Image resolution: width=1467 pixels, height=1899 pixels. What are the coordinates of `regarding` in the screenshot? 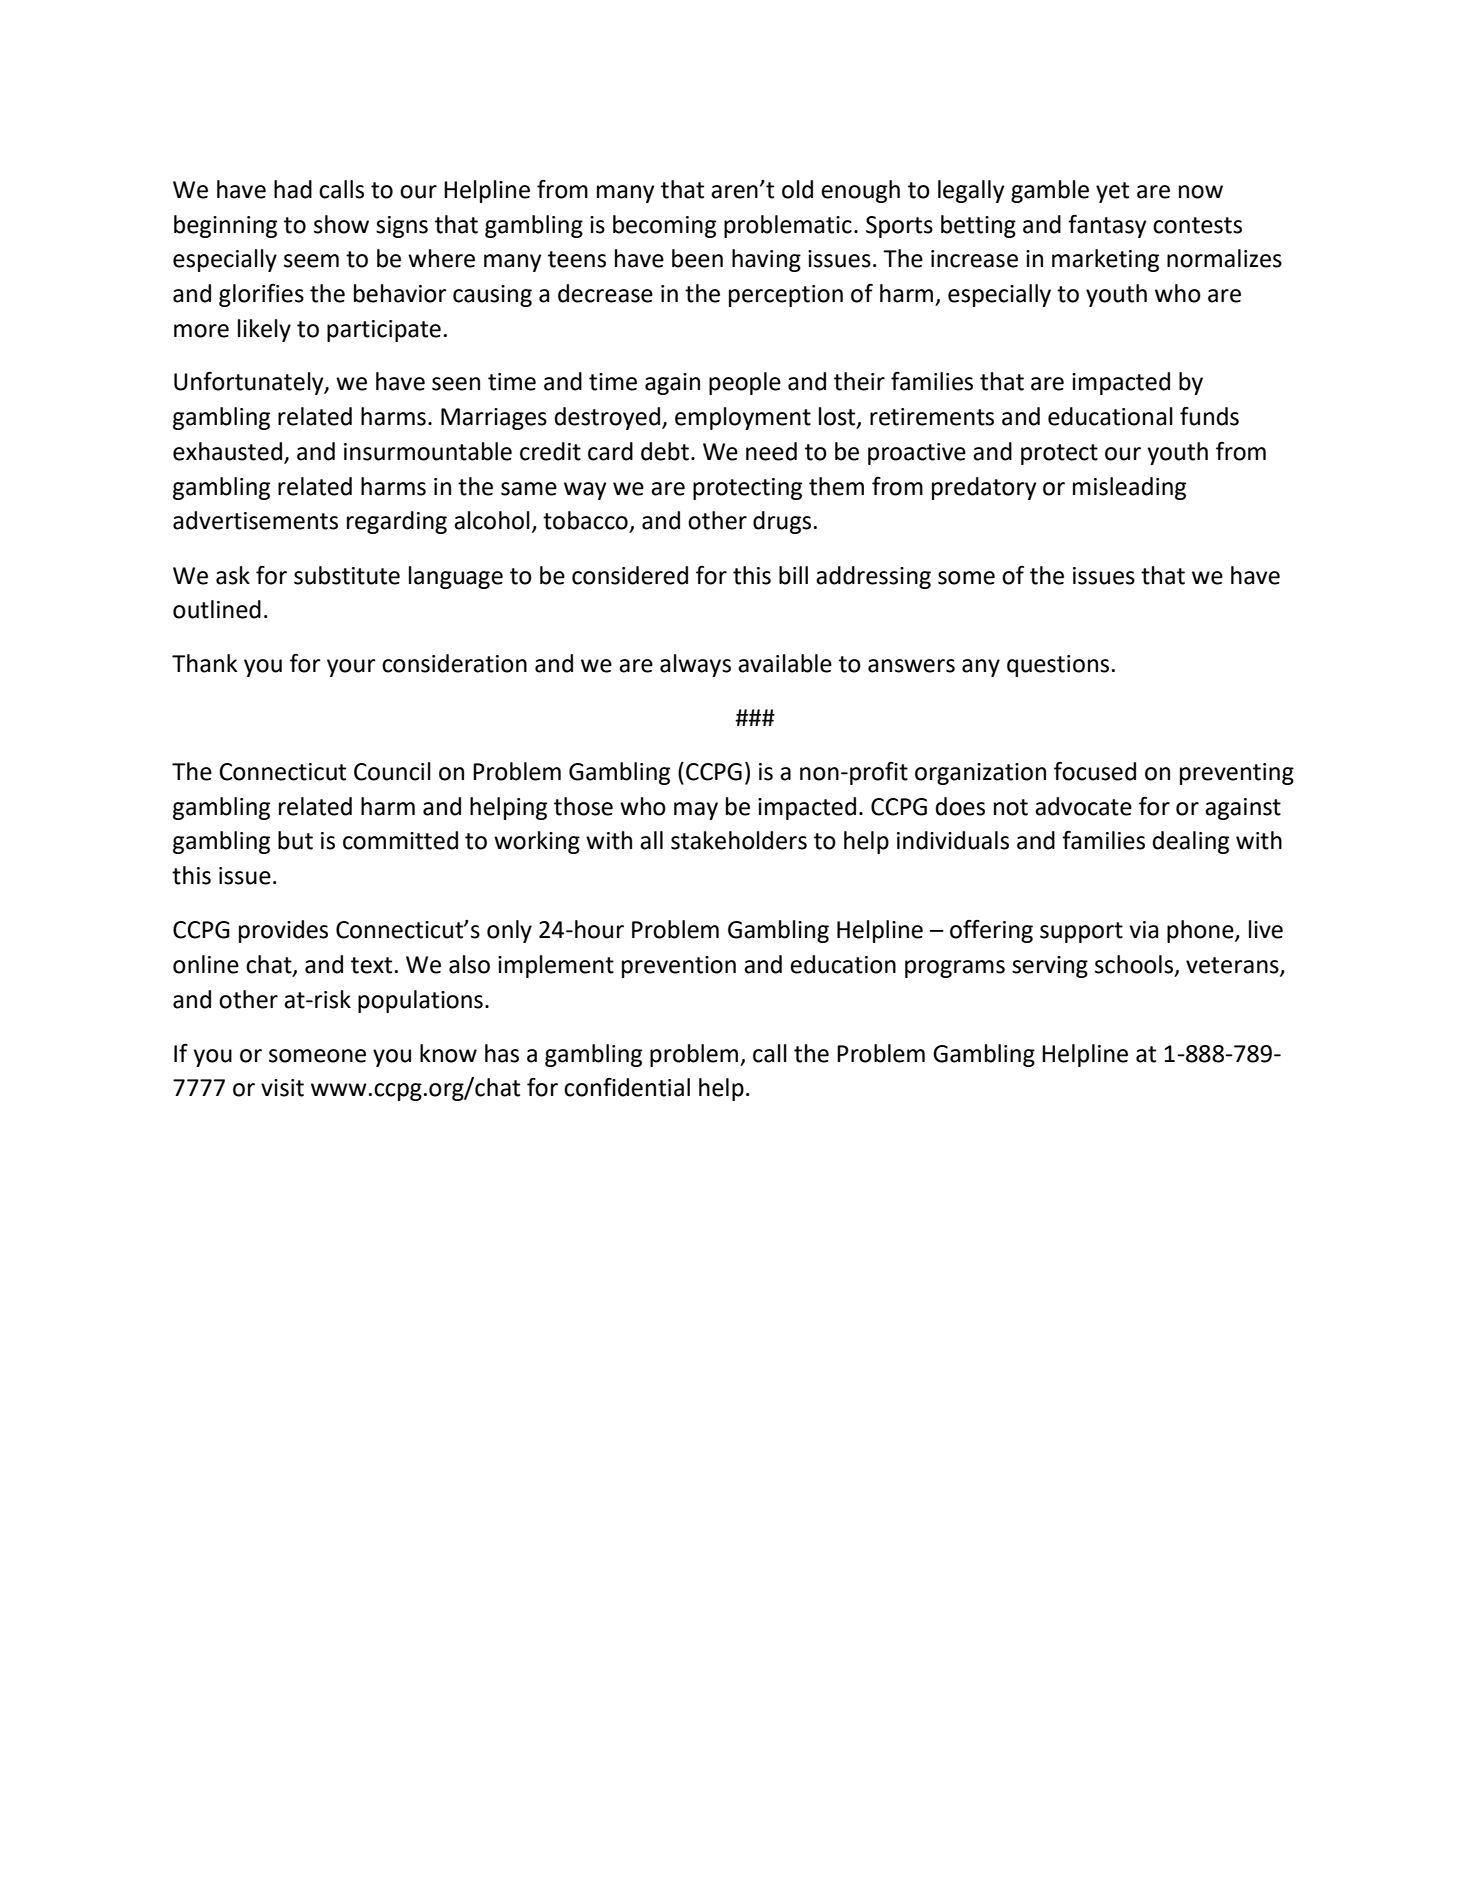 It's located at (397, 522).
